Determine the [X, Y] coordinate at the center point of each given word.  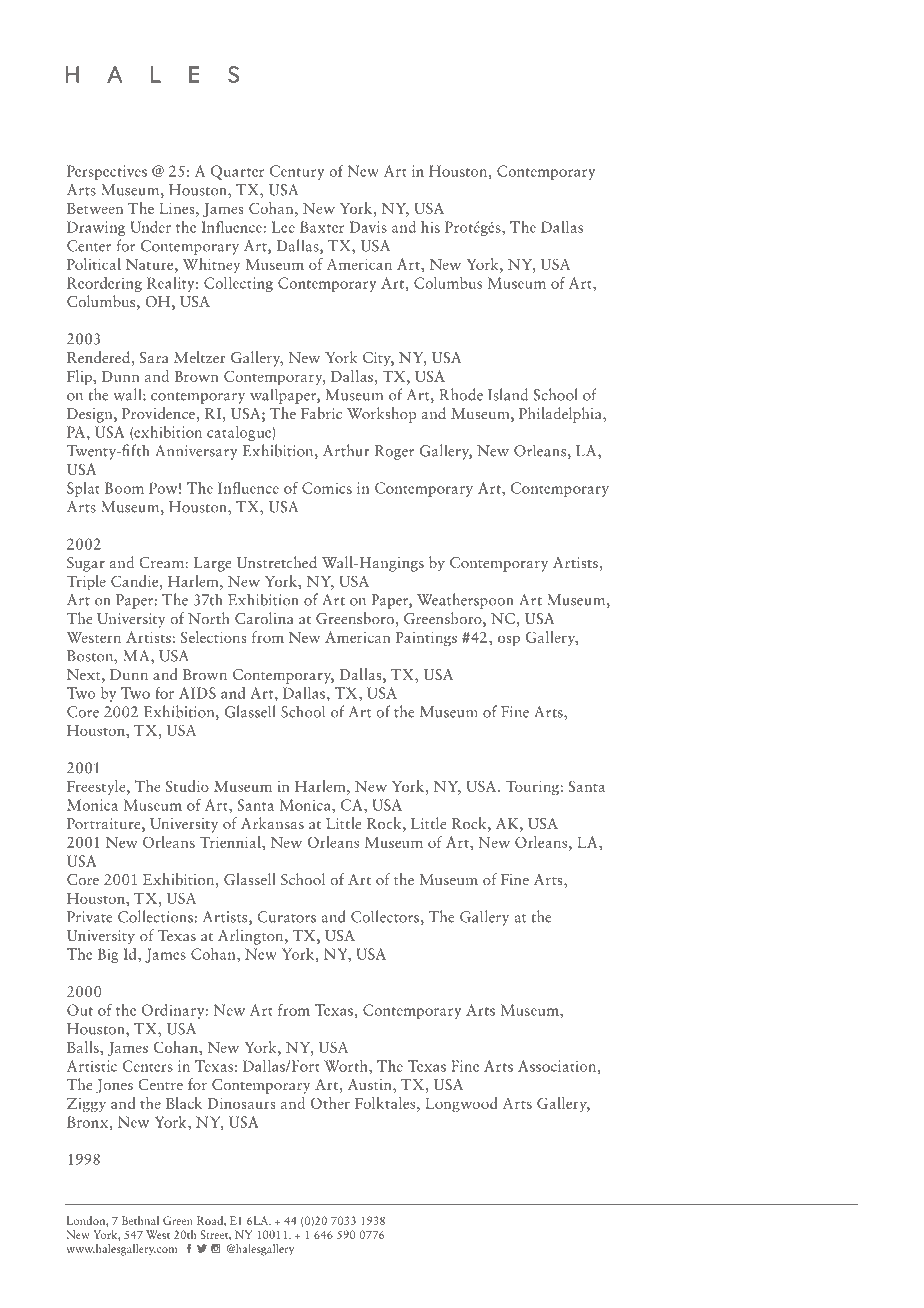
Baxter [322, 227]
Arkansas [272, 823]
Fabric [321, 413]
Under [150, 227]
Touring [533, 788]
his [430, 227]
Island [508, 394]
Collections [156, 916]
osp [509, 641]
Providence [159, 413]
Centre [160, 1084]
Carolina [264, 618]
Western [94, 637]
